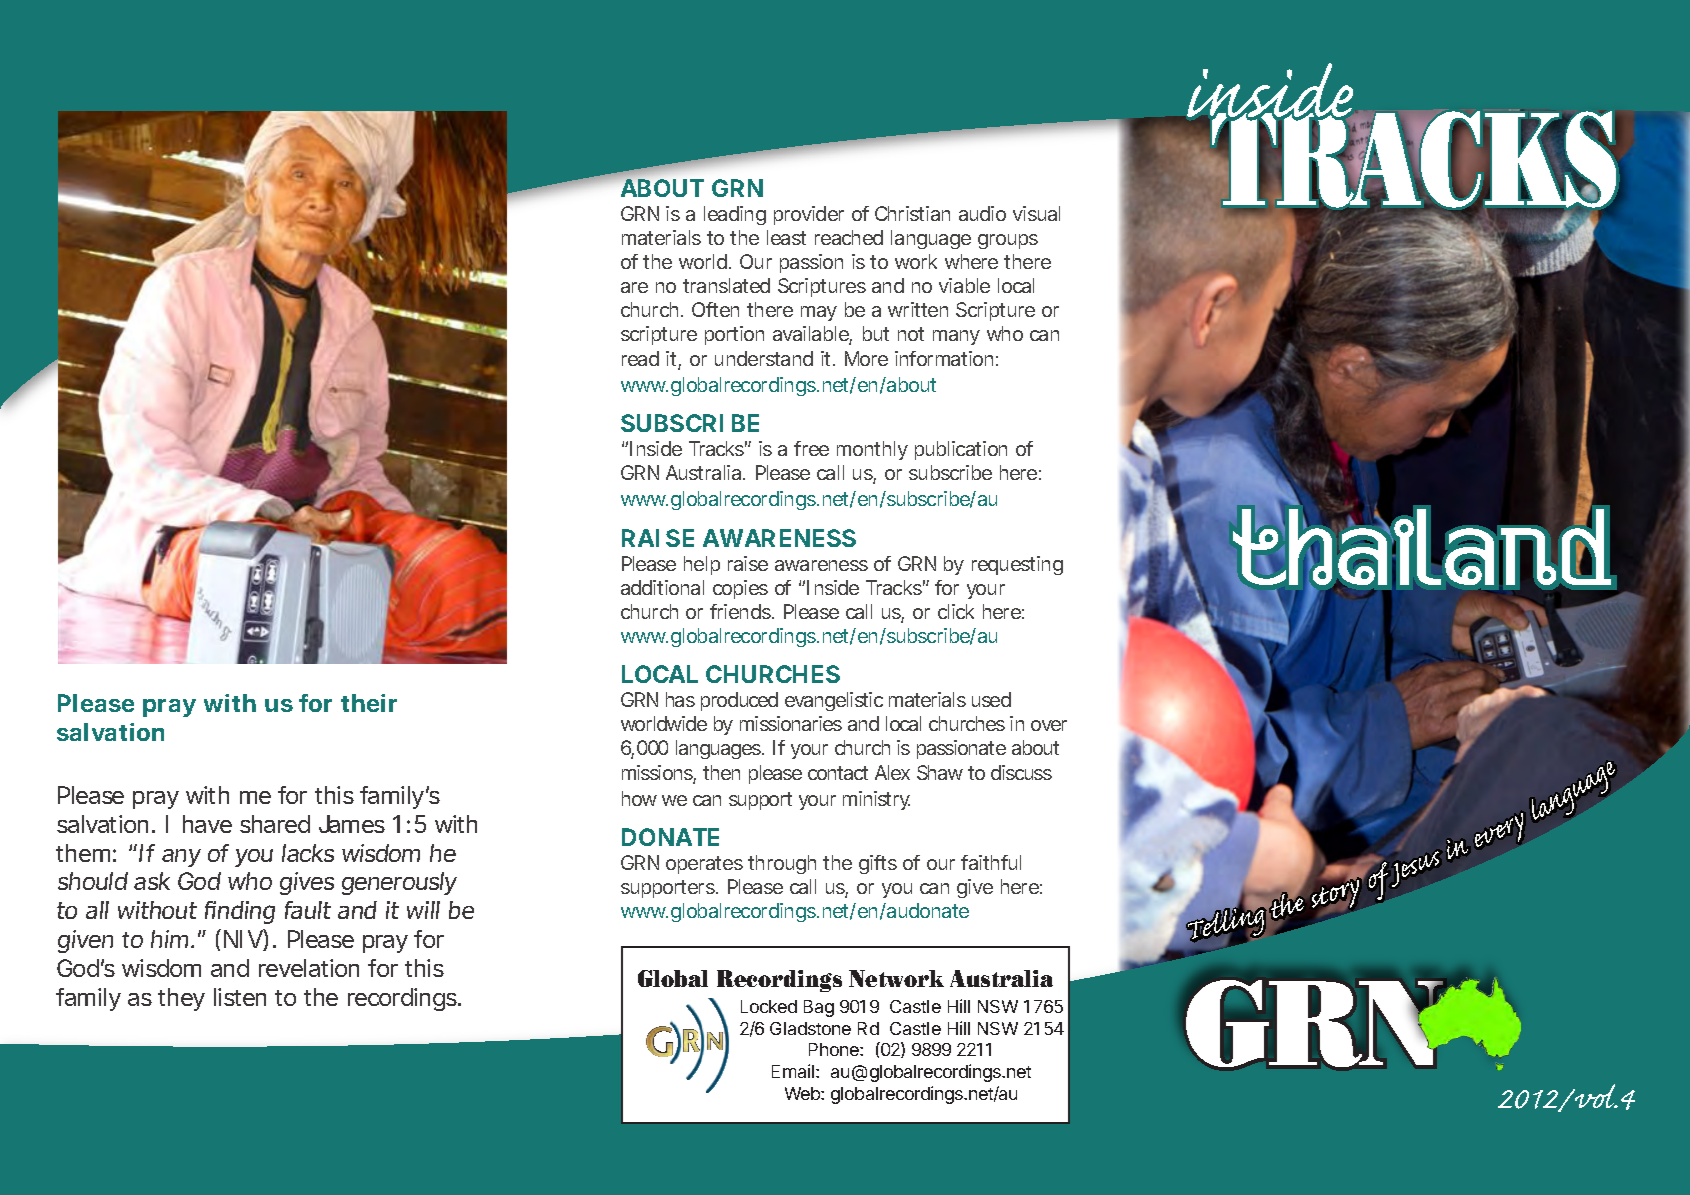 The image size is (1690, 1195). Describe the element at coordinates (704, 865) in the document. I see `operates` at that location.
